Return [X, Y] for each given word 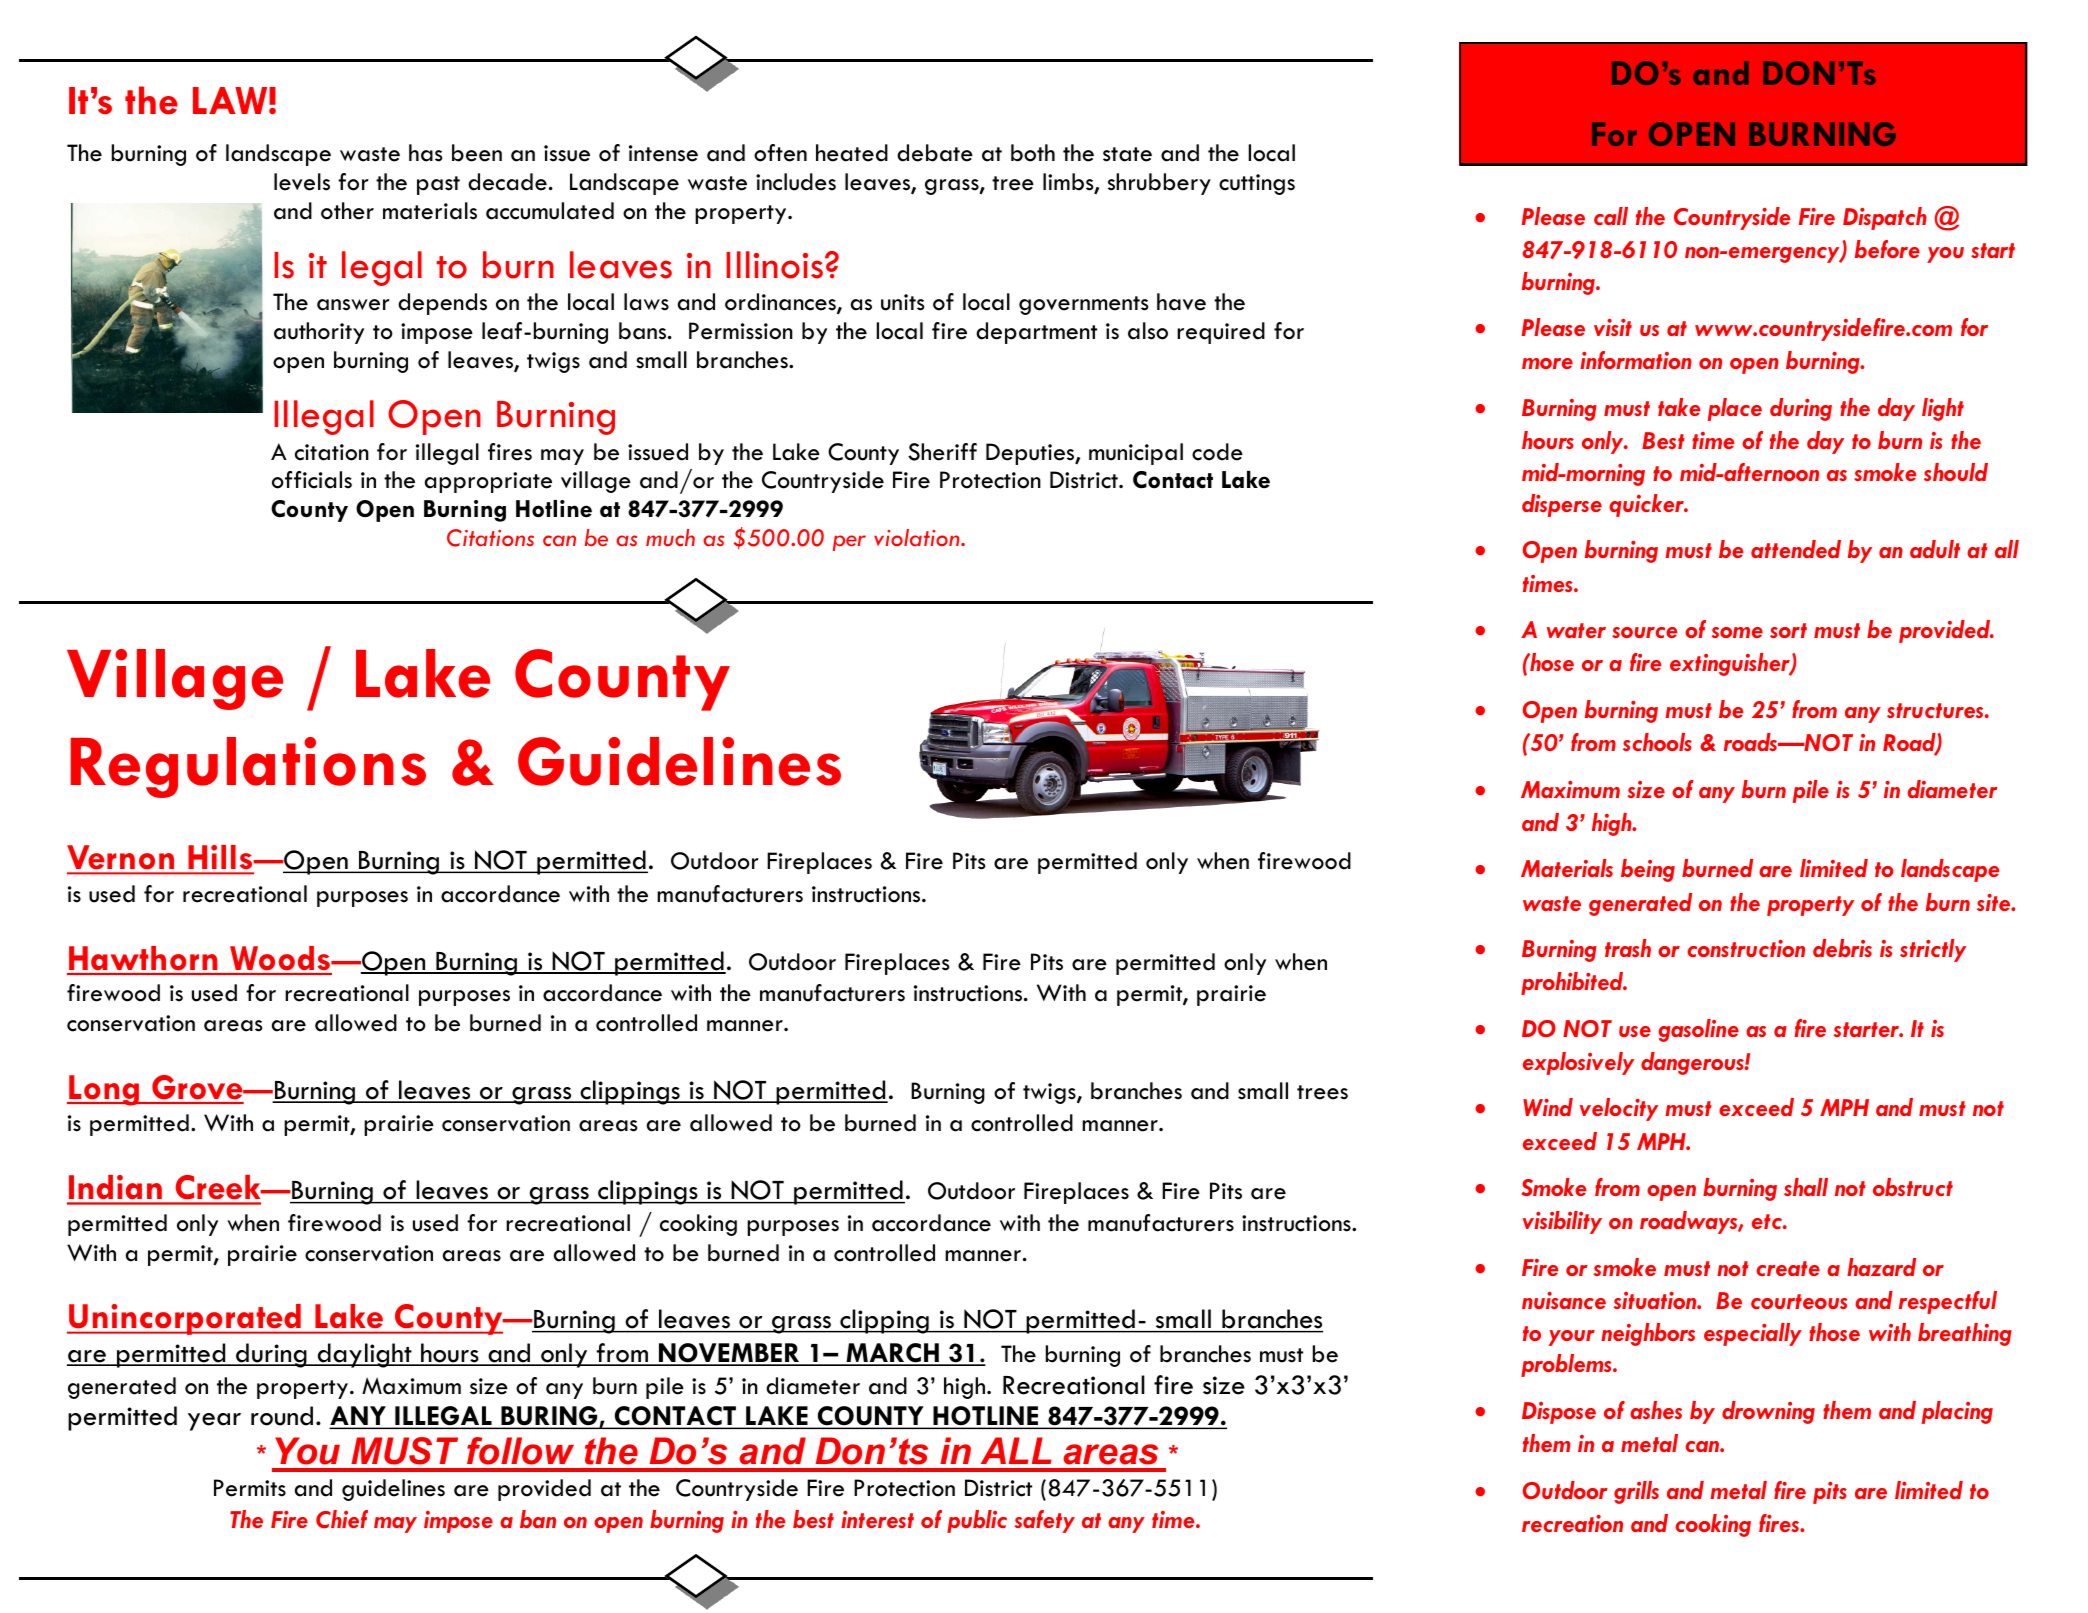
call [1611, 216]
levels [302, 182]
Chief [342, 1519]
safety [1045, 1521]
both [1033, 153]
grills [1636, 1492]
